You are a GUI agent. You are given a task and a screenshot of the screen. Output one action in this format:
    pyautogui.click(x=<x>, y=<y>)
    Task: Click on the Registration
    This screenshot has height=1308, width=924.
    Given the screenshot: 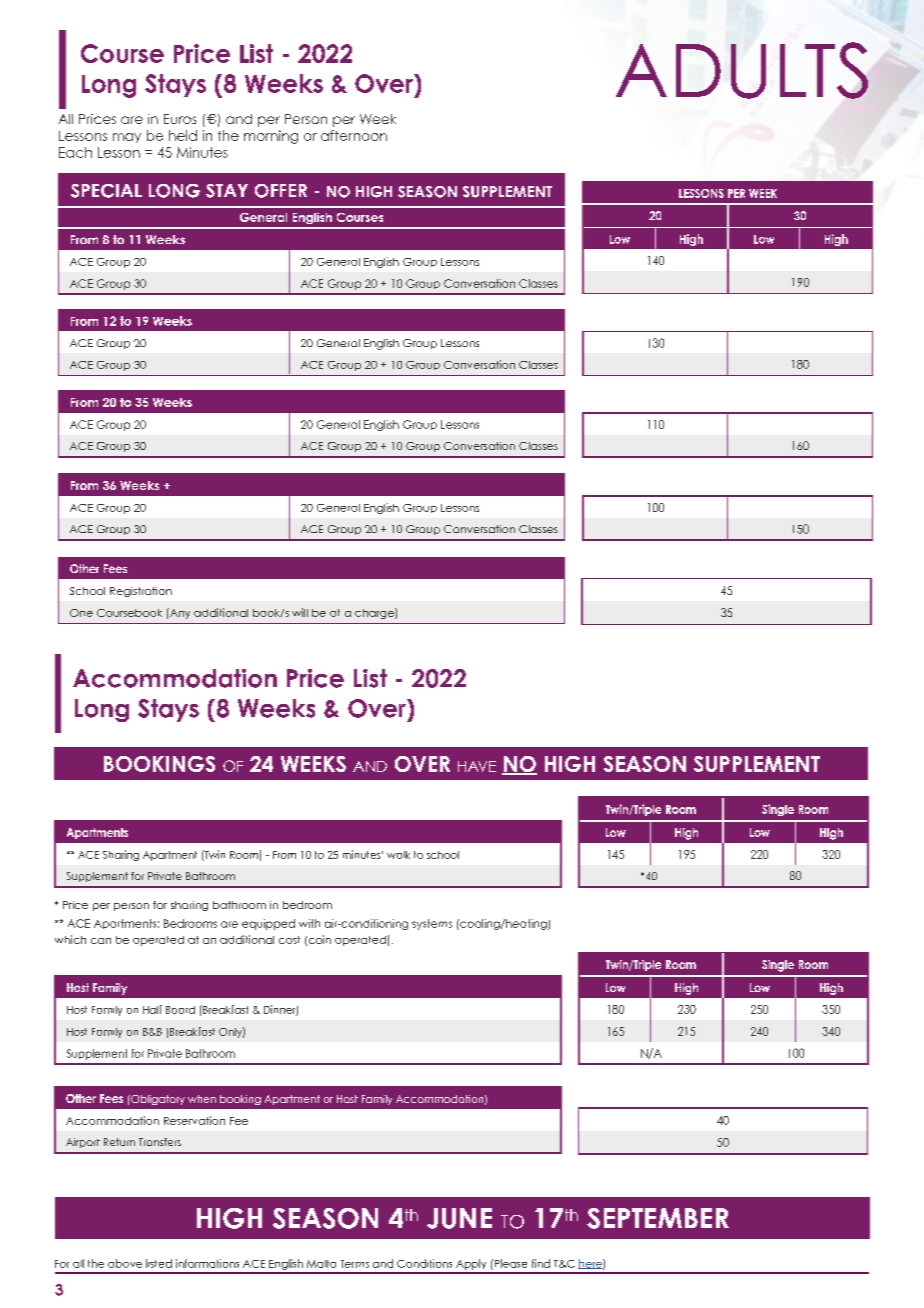 What is the action you would take?
    pyautogui.click(x=141, y=592)
